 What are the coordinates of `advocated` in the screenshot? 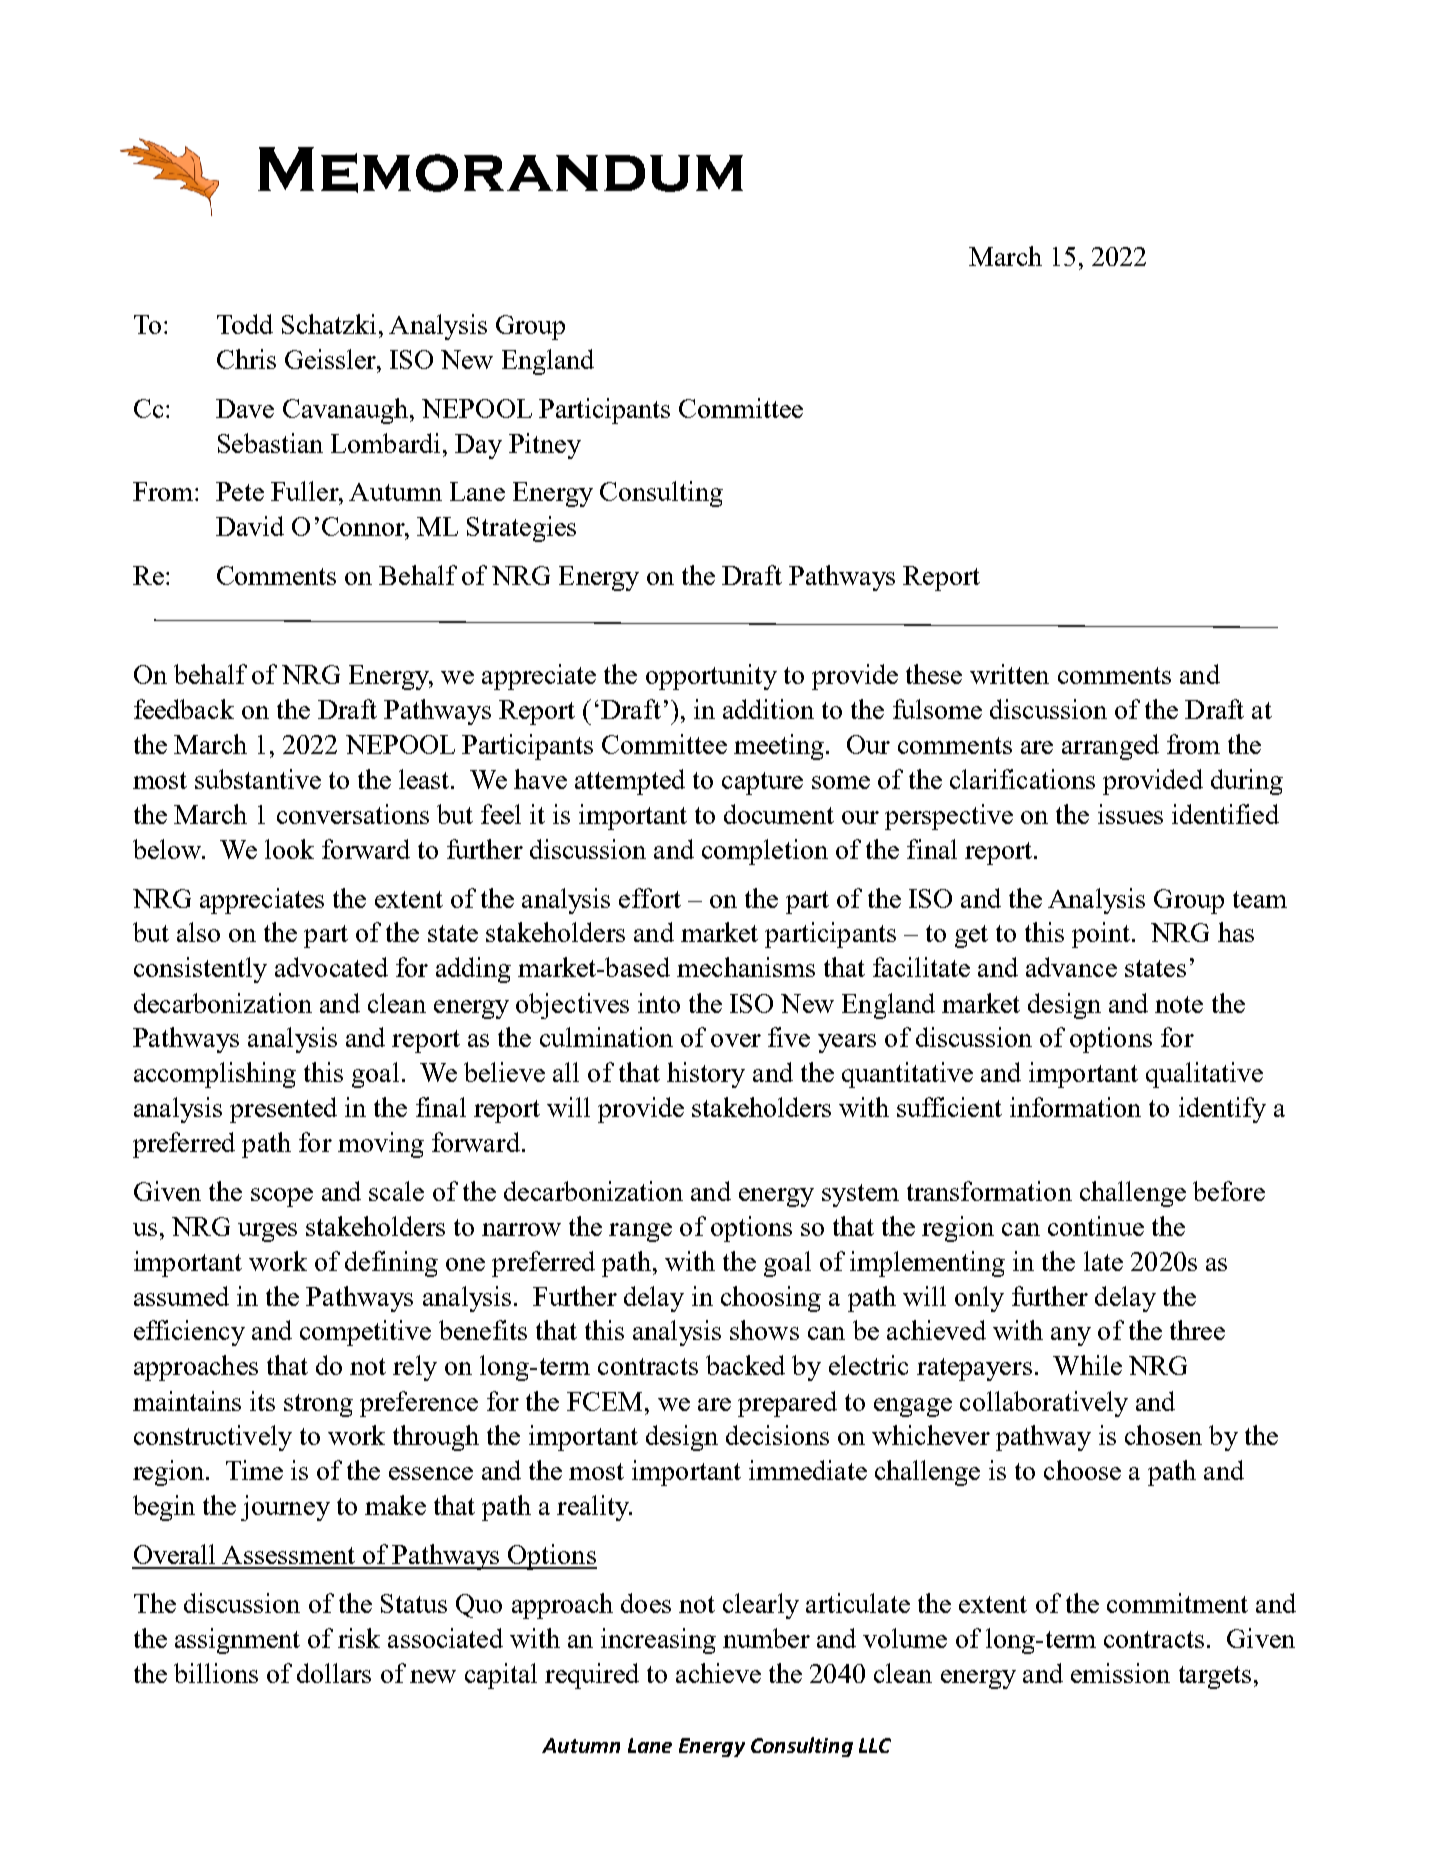 It's located at (331, 967).
